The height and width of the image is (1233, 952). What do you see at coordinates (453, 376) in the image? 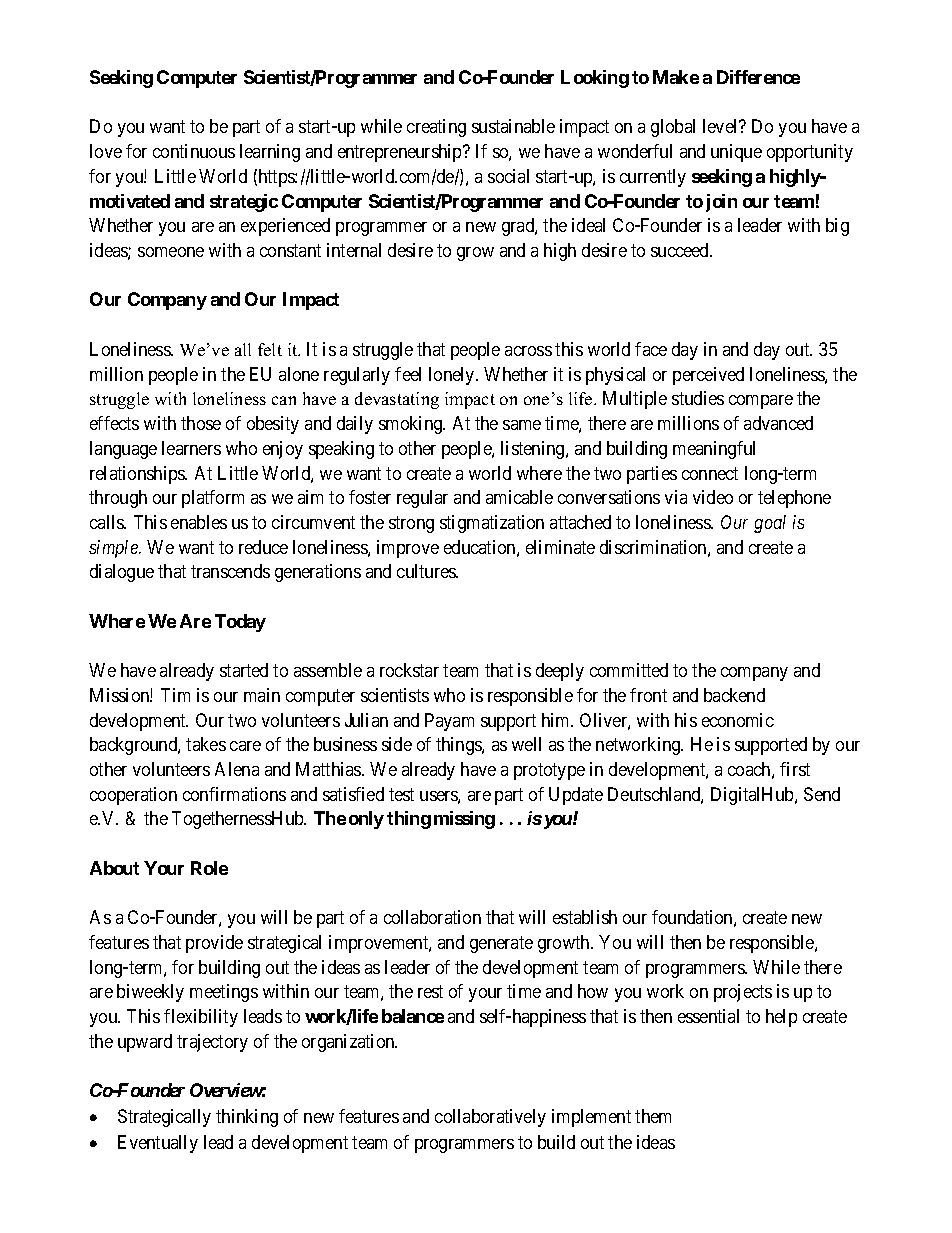
I see `lonely` at bounding box center [453, 376].
